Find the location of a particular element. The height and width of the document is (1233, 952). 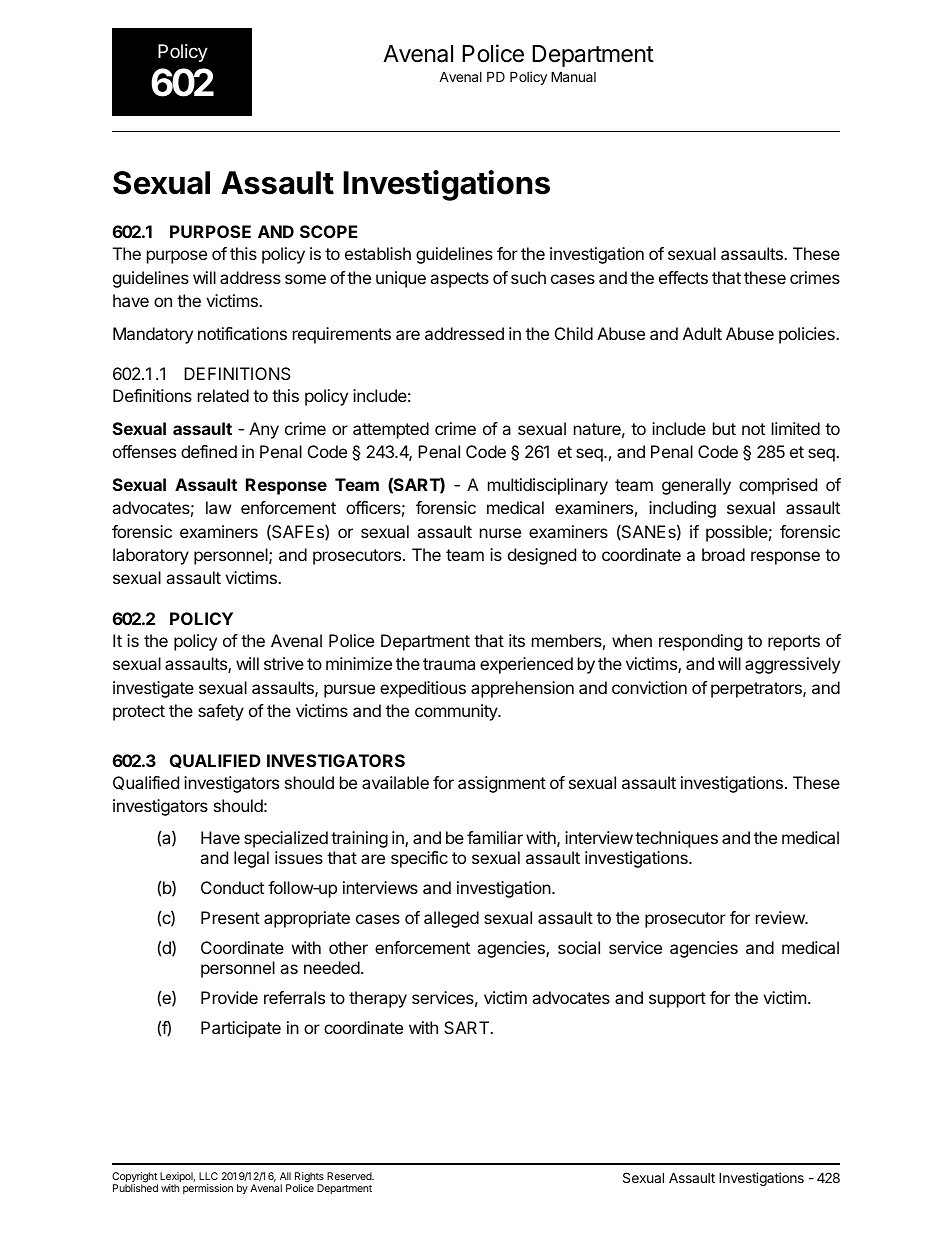

effects is located at coordinates (683, 277).
